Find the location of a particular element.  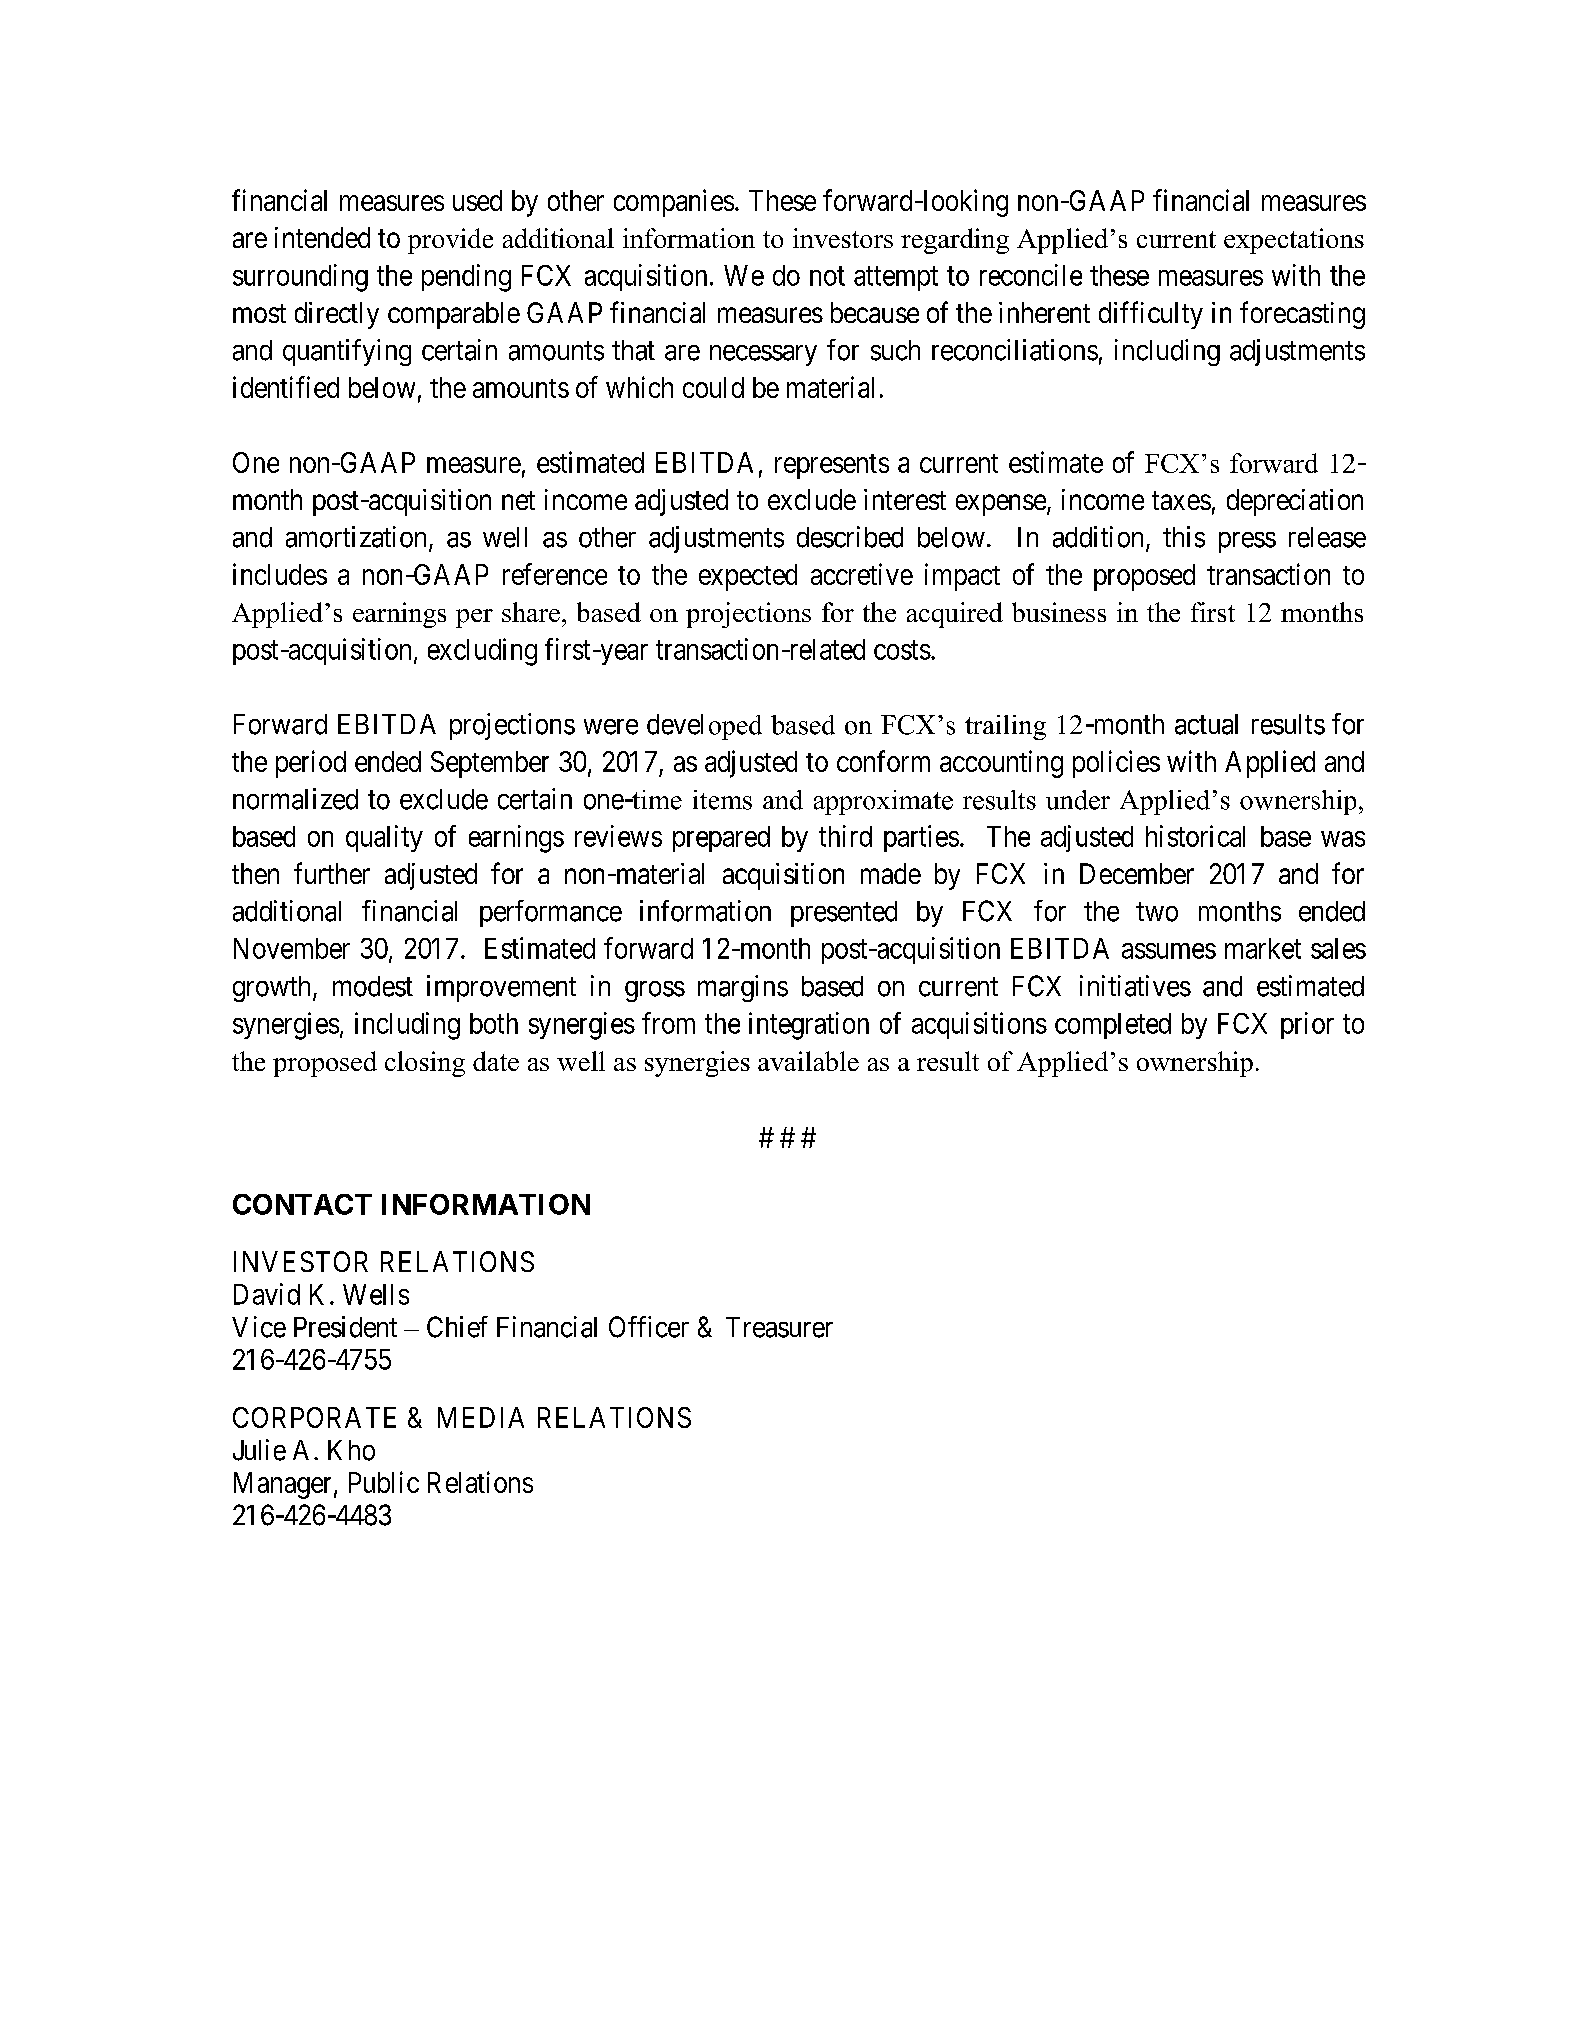

Treasurer is located at coordinates (779, 1327).
